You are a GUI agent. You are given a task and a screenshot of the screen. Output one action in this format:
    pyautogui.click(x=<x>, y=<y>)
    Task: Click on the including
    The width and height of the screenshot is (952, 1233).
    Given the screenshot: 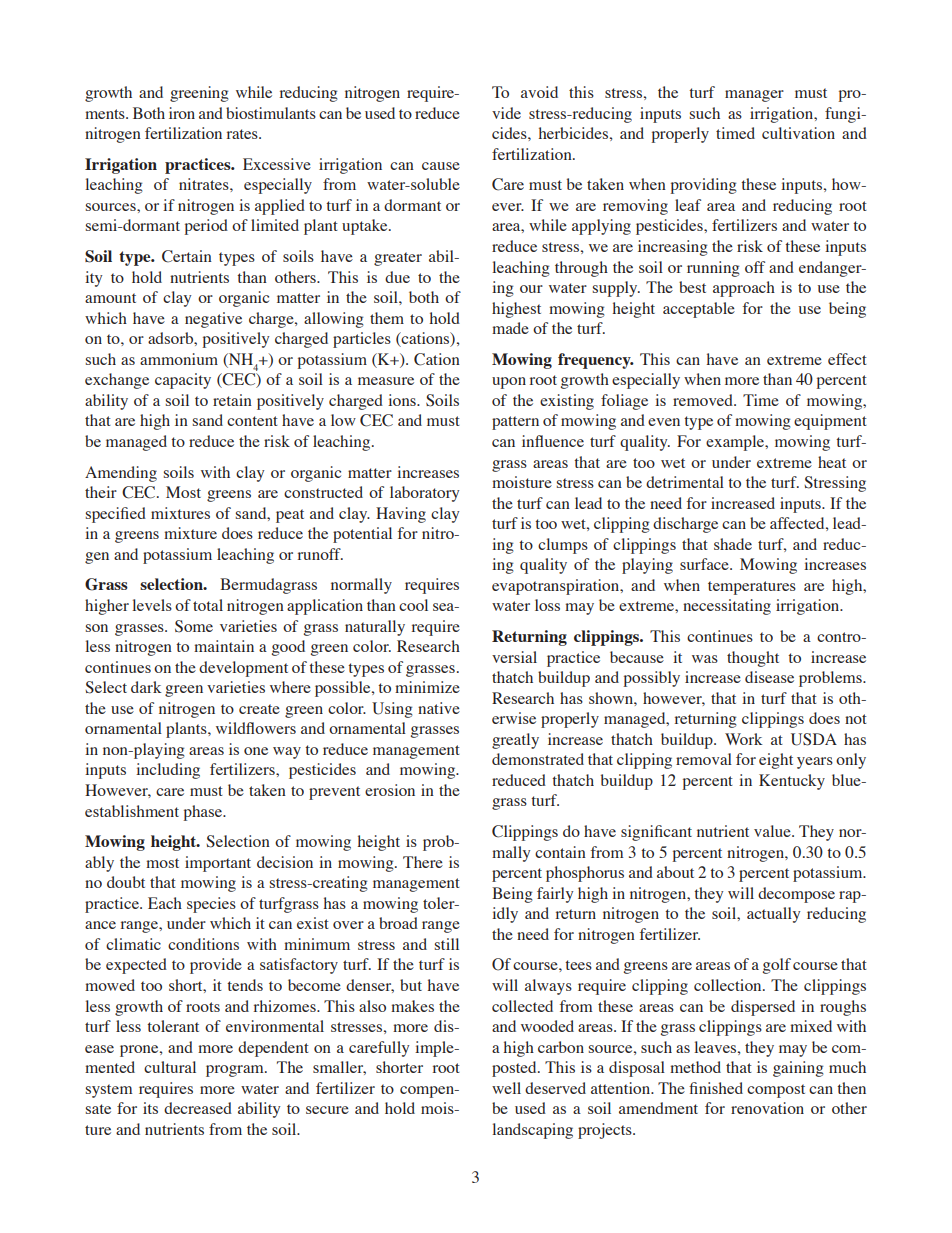 What is the action you would take?
    pyautogui.click(x=168, y=771)
